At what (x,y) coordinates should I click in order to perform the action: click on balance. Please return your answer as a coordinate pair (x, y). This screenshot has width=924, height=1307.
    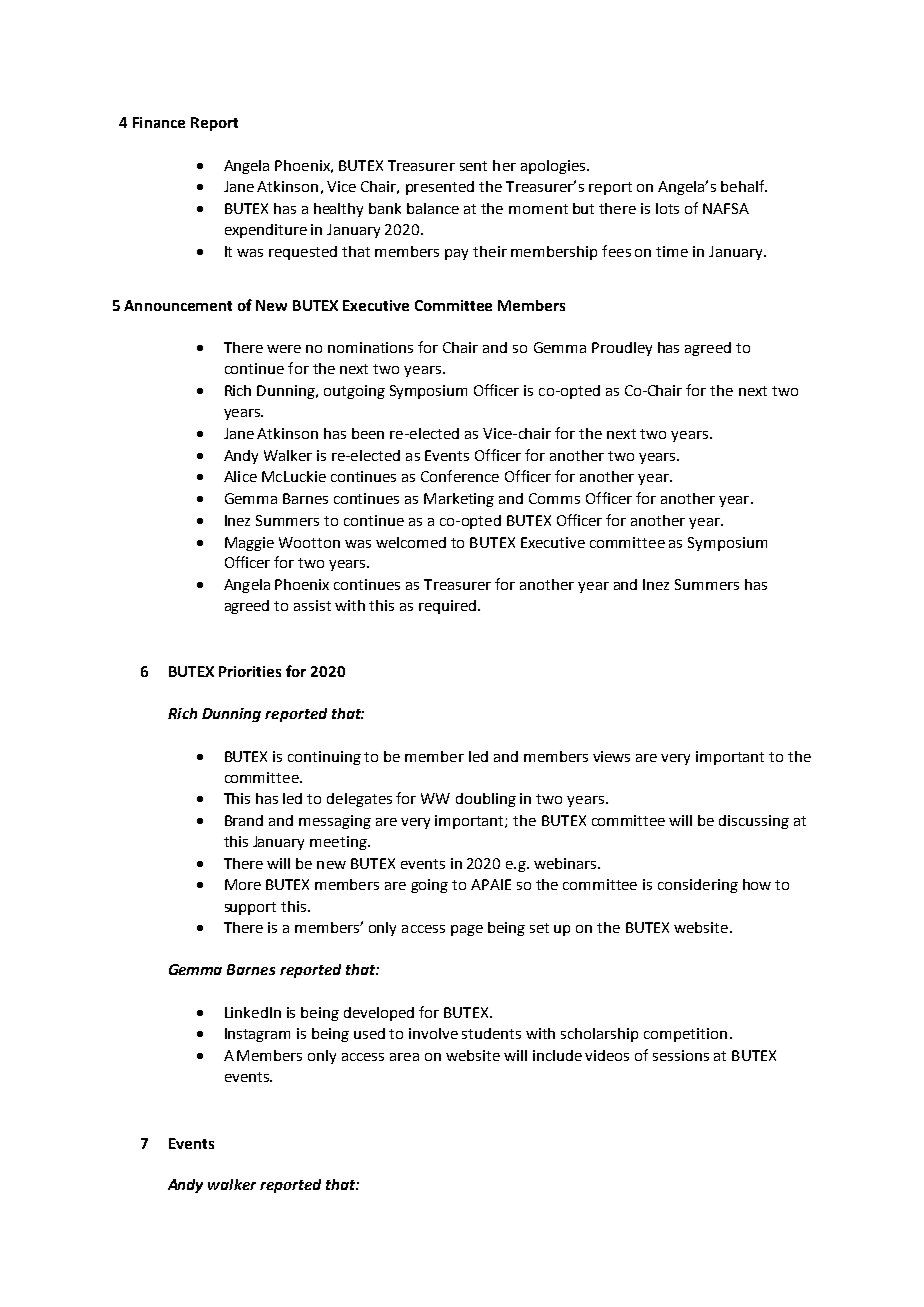
    Looking at the image, I should click on (433, 208).
